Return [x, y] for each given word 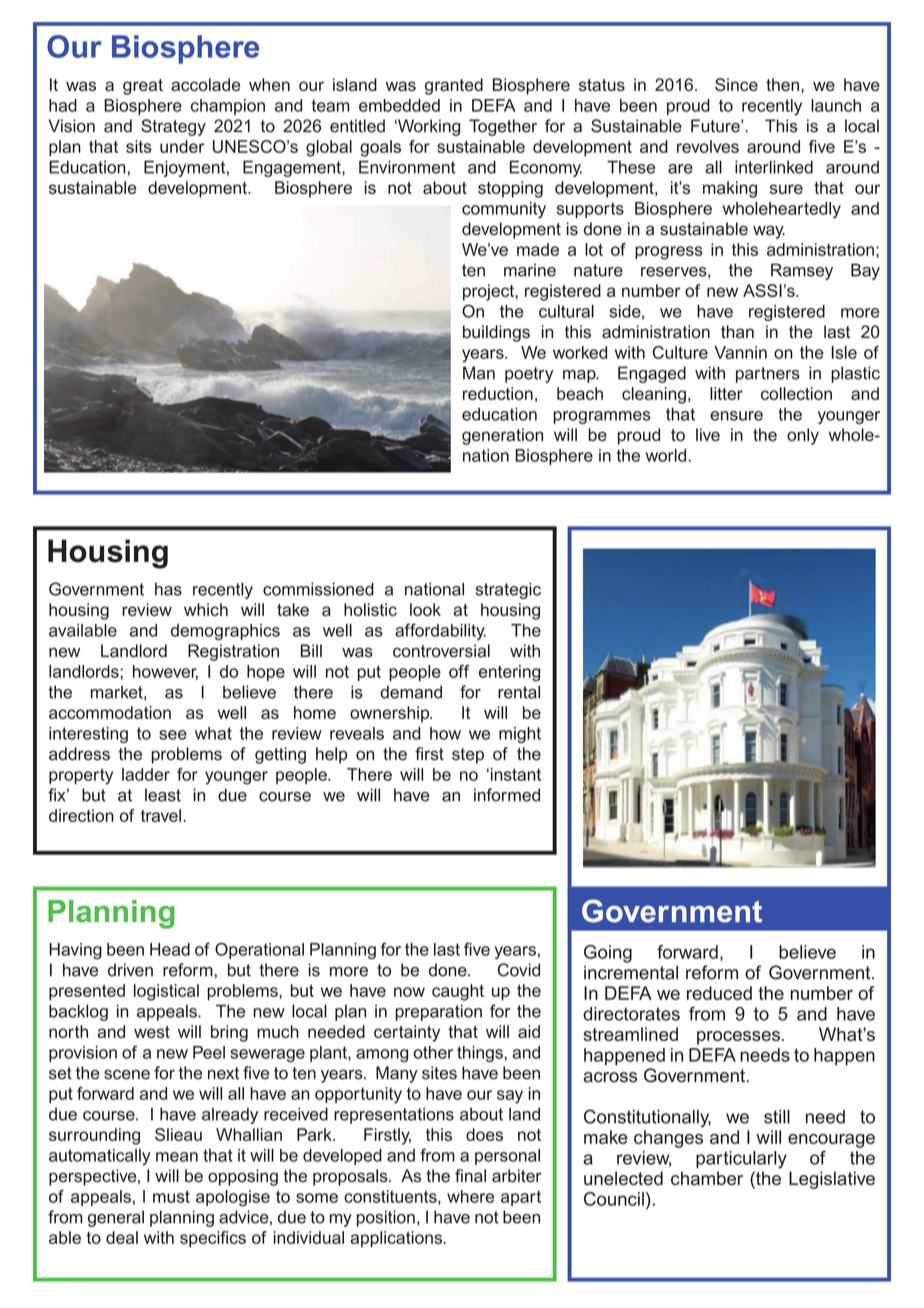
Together [503, 127]
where [470, 1196]
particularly [741, 1160]
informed [507, 795]
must [171, 1196]
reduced [719, 993]
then [782, 84]
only [803, 436]
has [168, 589]
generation [502, 436]
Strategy [173, 127]
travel [161, 815]
